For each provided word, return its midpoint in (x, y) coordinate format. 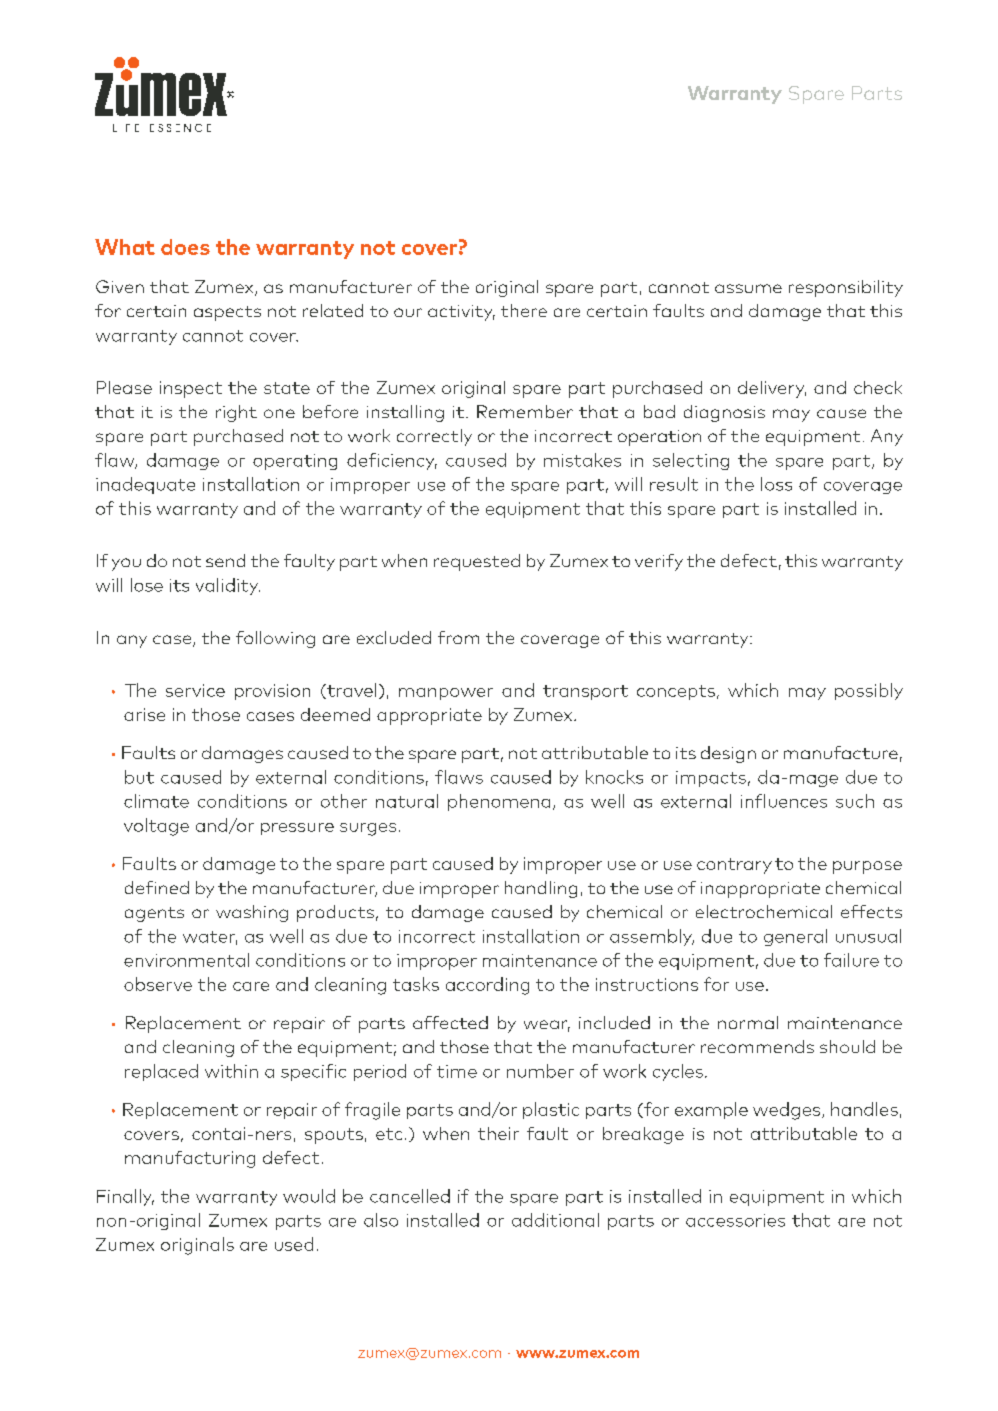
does (185, 247)
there (524, 310)
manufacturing (190, 1159)
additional (555, 1220)
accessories (735, 1220)
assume (748, 288)
